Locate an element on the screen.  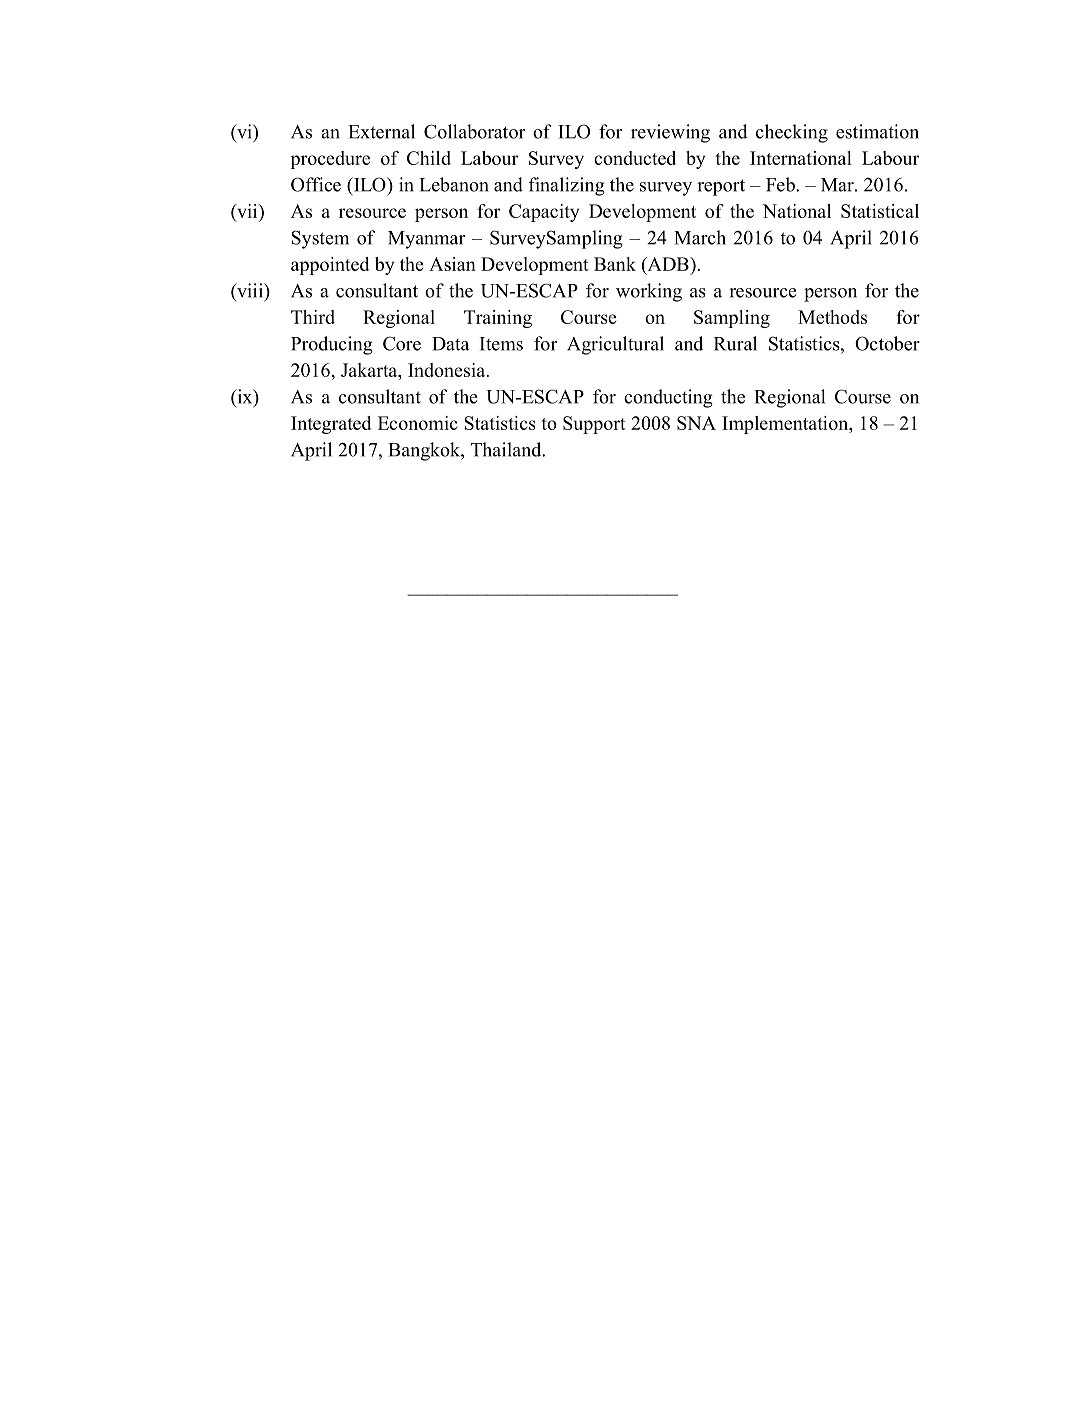
Methods is located at coordinates (832, 317).
